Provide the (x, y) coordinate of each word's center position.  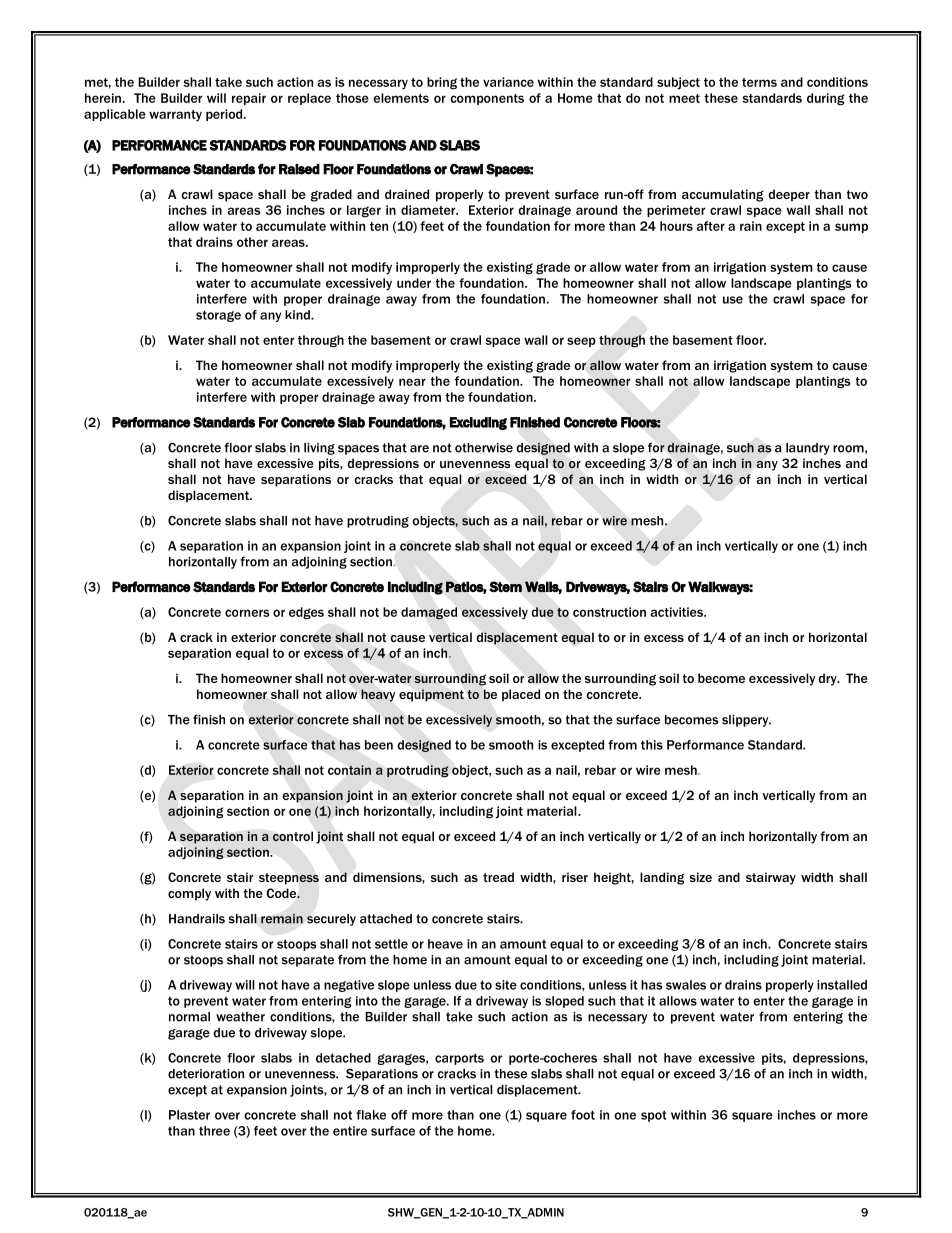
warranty (175, 116)
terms (759, 82)
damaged (429, 613)
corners (247, 613)
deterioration (206, 1074)
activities (678, 612)
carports (459, 1059)
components (487, 99)
